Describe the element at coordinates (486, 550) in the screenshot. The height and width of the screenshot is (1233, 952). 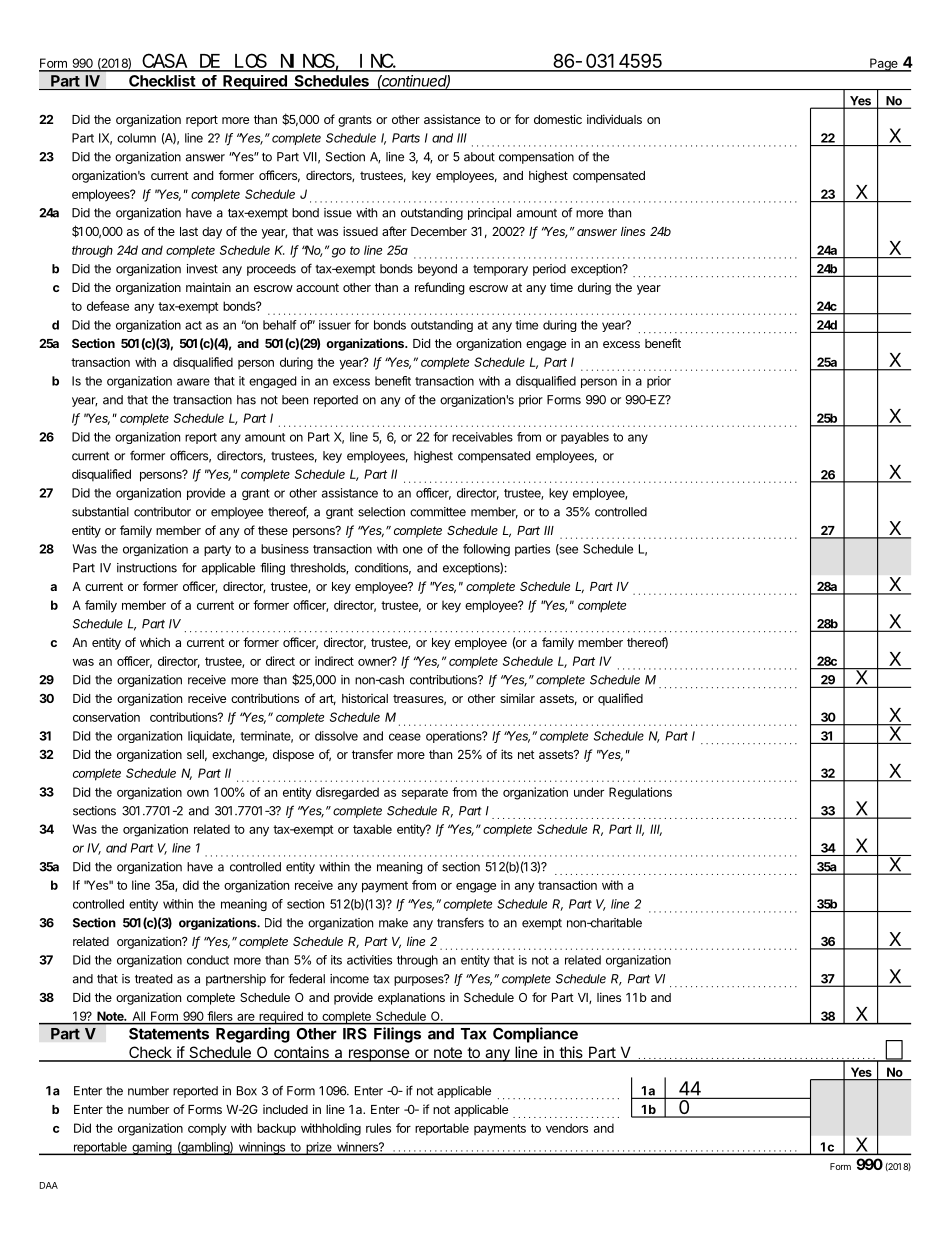
I see `following` at that location.
